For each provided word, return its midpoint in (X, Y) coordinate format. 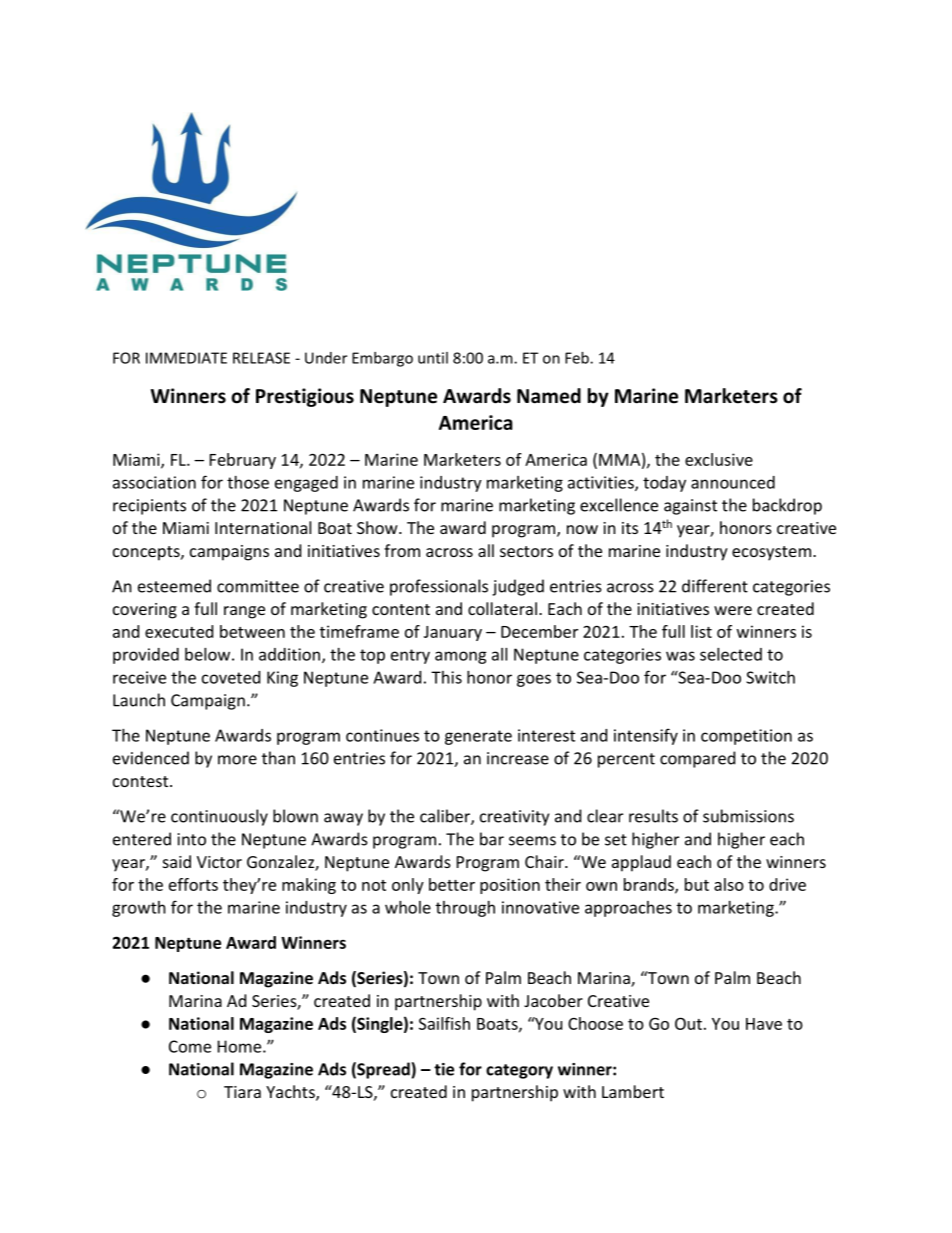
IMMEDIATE (186, 358)
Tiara (242, 1092)
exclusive (719, 459)
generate (478, 737)
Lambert (633, 1091)
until (433, 358)
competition (746, 737)
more (237, 760)
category (519, 1071)
